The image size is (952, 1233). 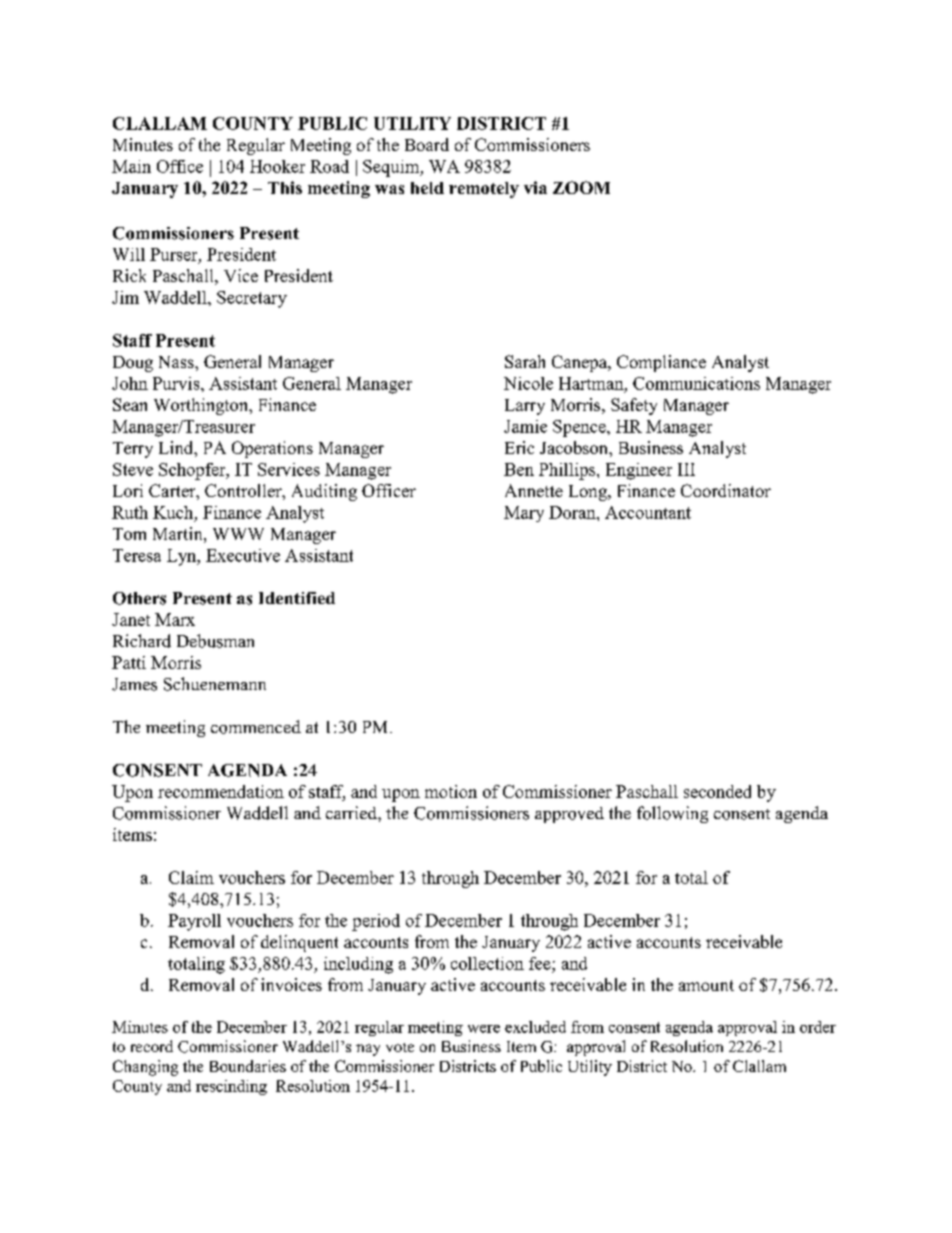 What do you see at coordinates (581, 187) in the screenshot?
I see `ZOOM` at bounding box center [581, 187].
